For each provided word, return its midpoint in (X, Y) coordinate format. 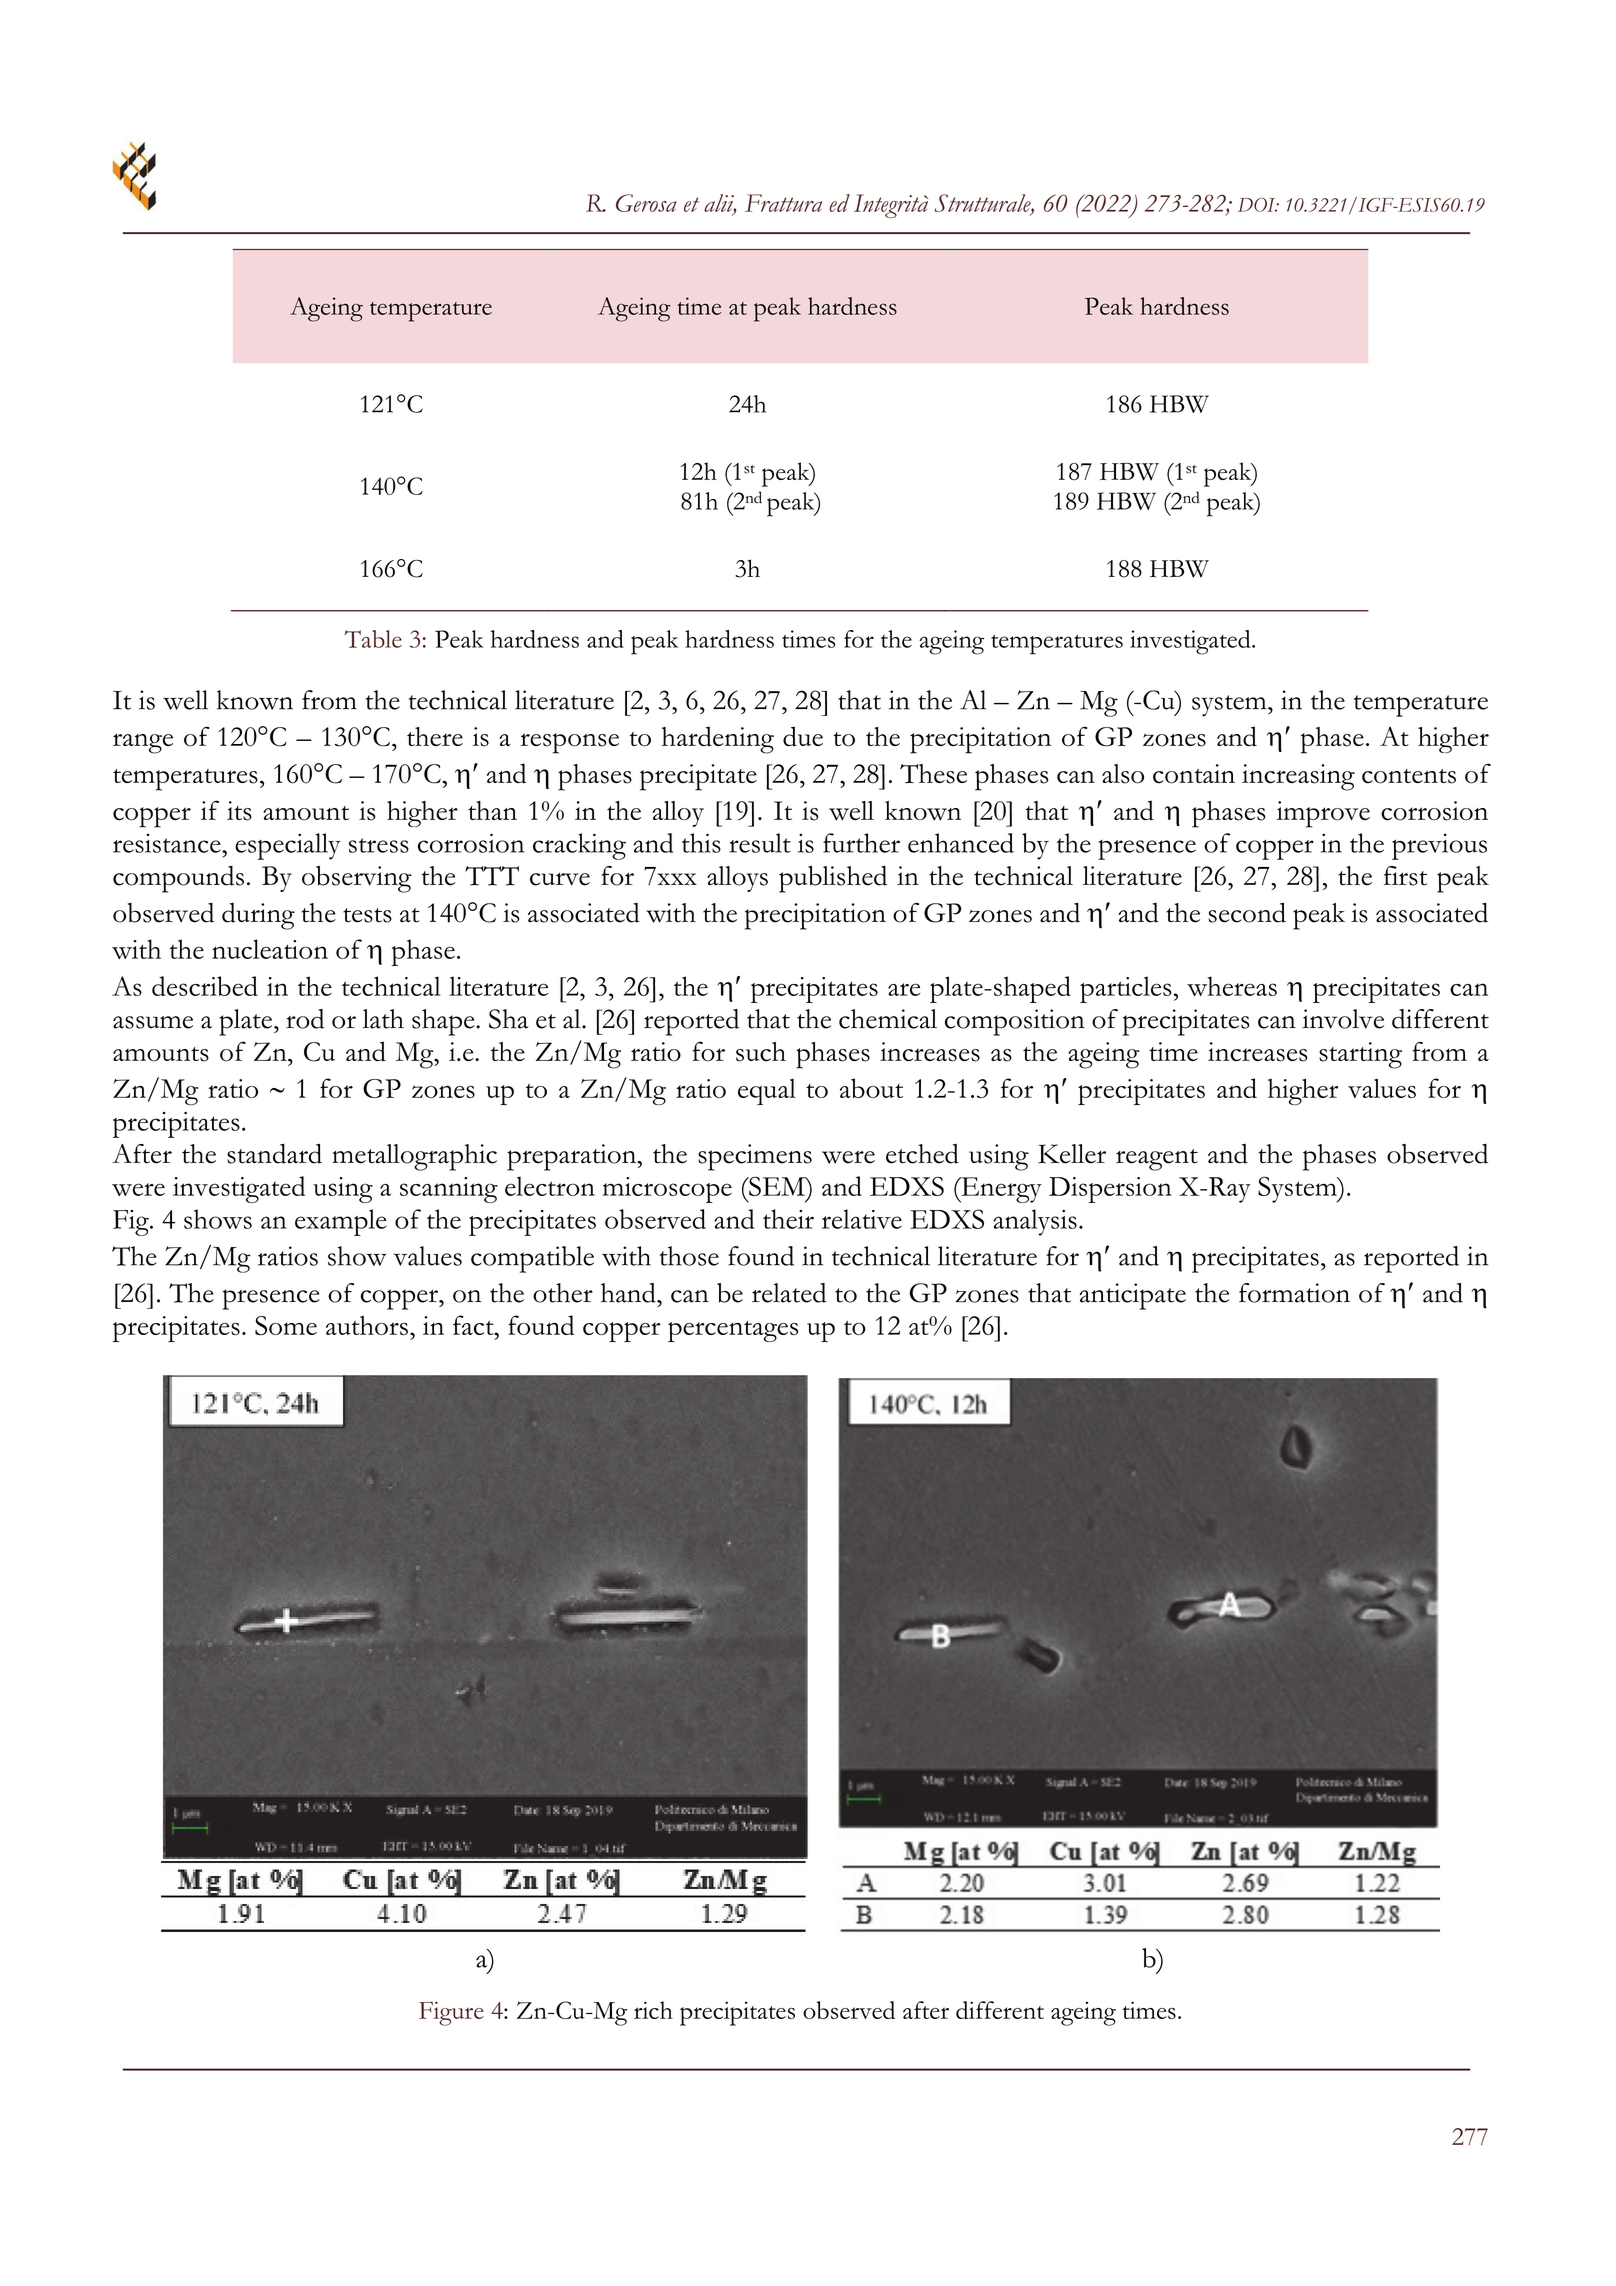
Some (286, 1325)
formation (1294, 1293)
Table (373, 639)
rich (653, 2010)
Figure (451, 2013)
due (803, 736)
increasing (1298, 777)
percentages (733, 1331)
